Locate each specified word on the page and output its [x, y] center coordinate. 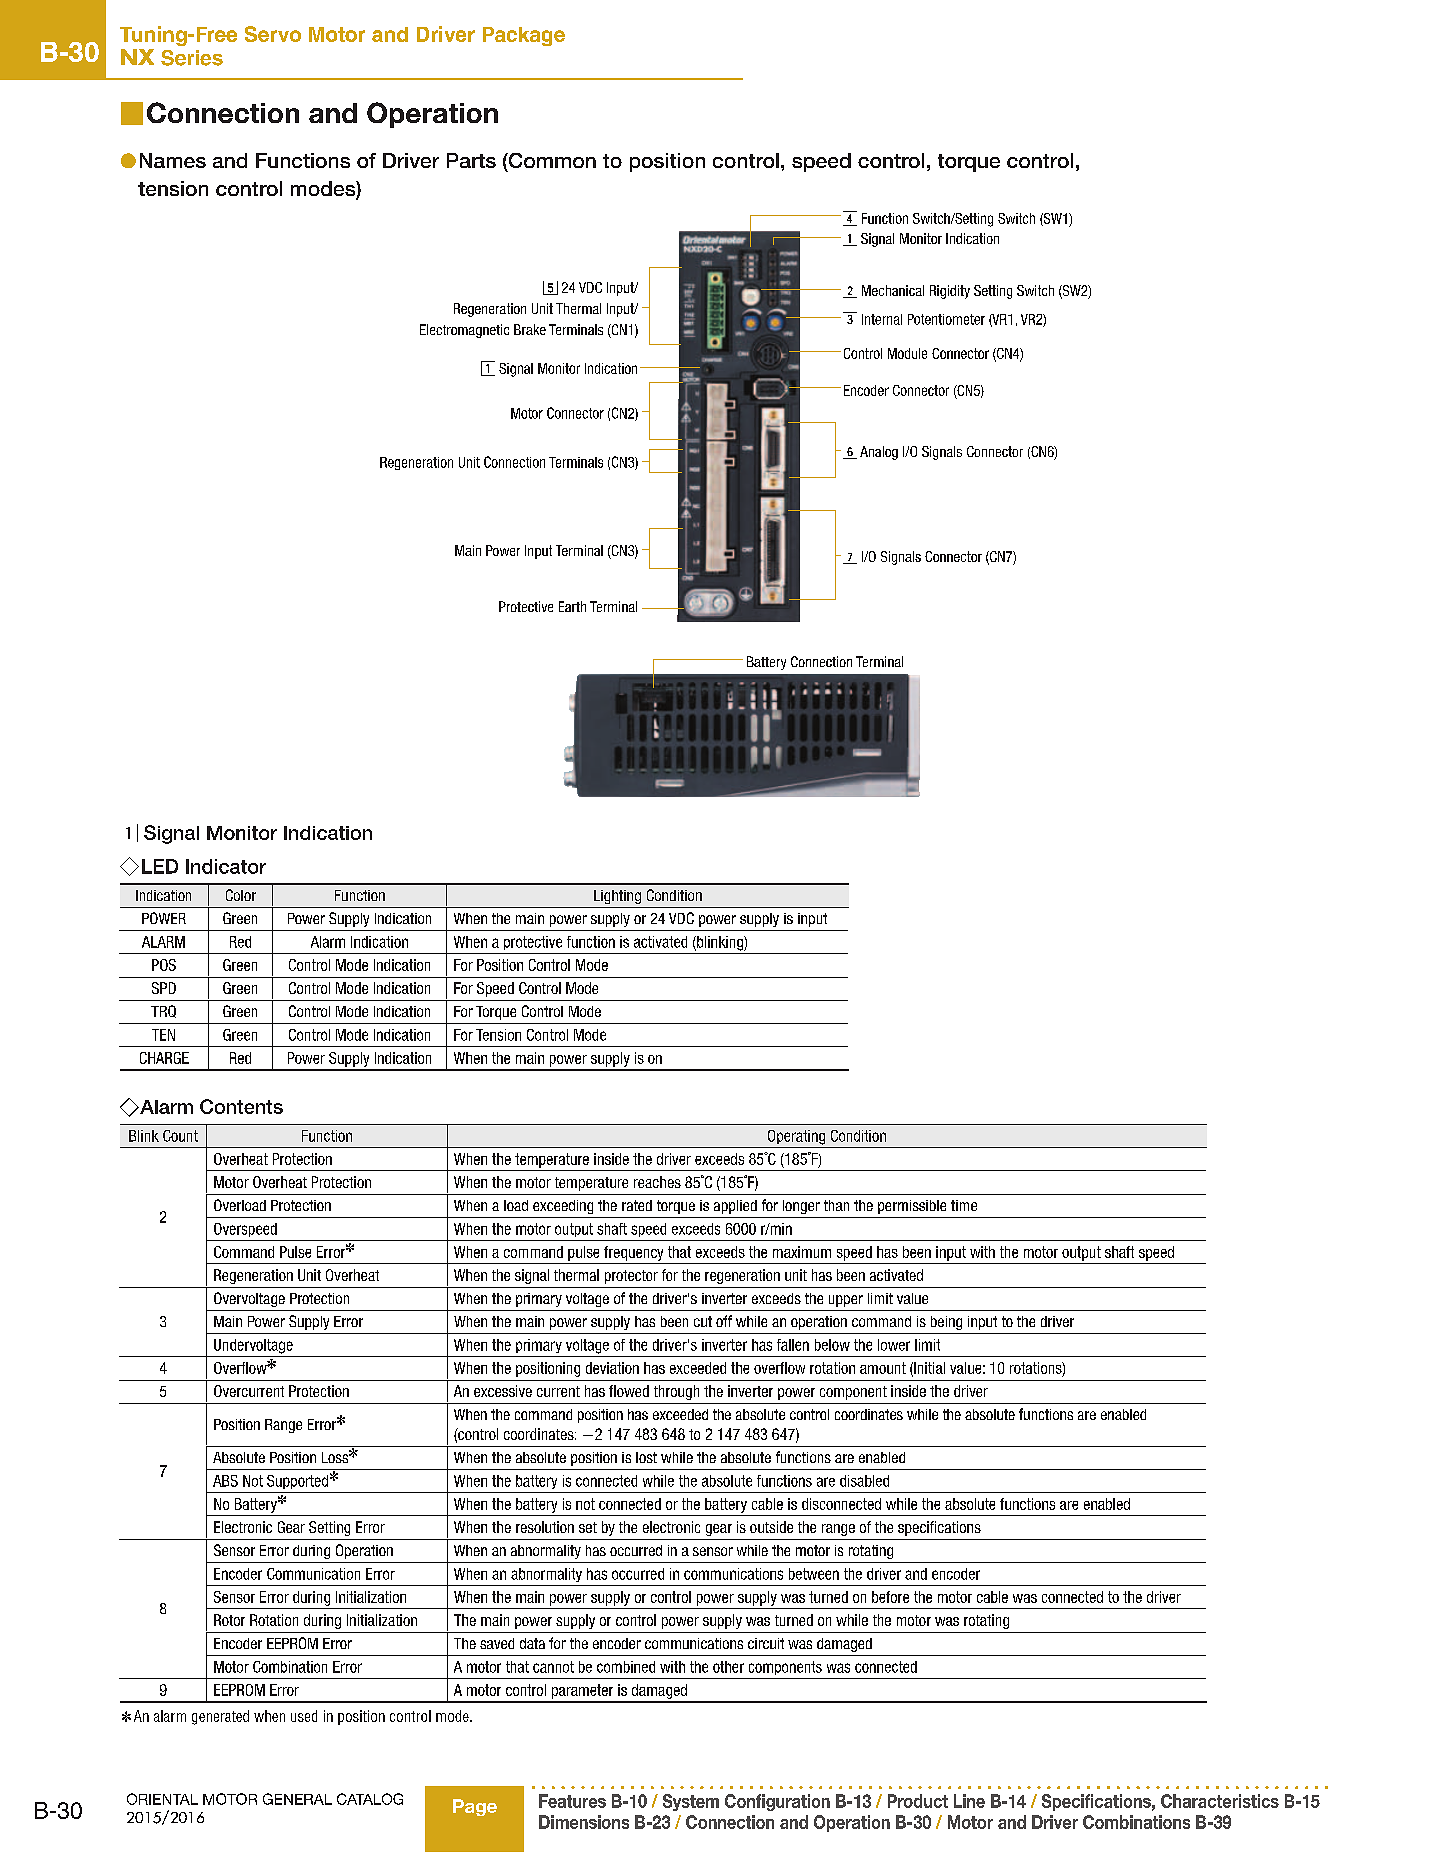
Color [241, 895]
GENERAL [297, 1799]
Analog [879, 453]
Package [524, 36]
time [964, 1205]
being [946, 1323]
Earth [572, 606]
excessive [503, 1391]
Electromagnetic [464, 331]
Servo [273, 34]
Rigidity [950, 292]
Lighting [617, 897]
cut [703, 1321]
